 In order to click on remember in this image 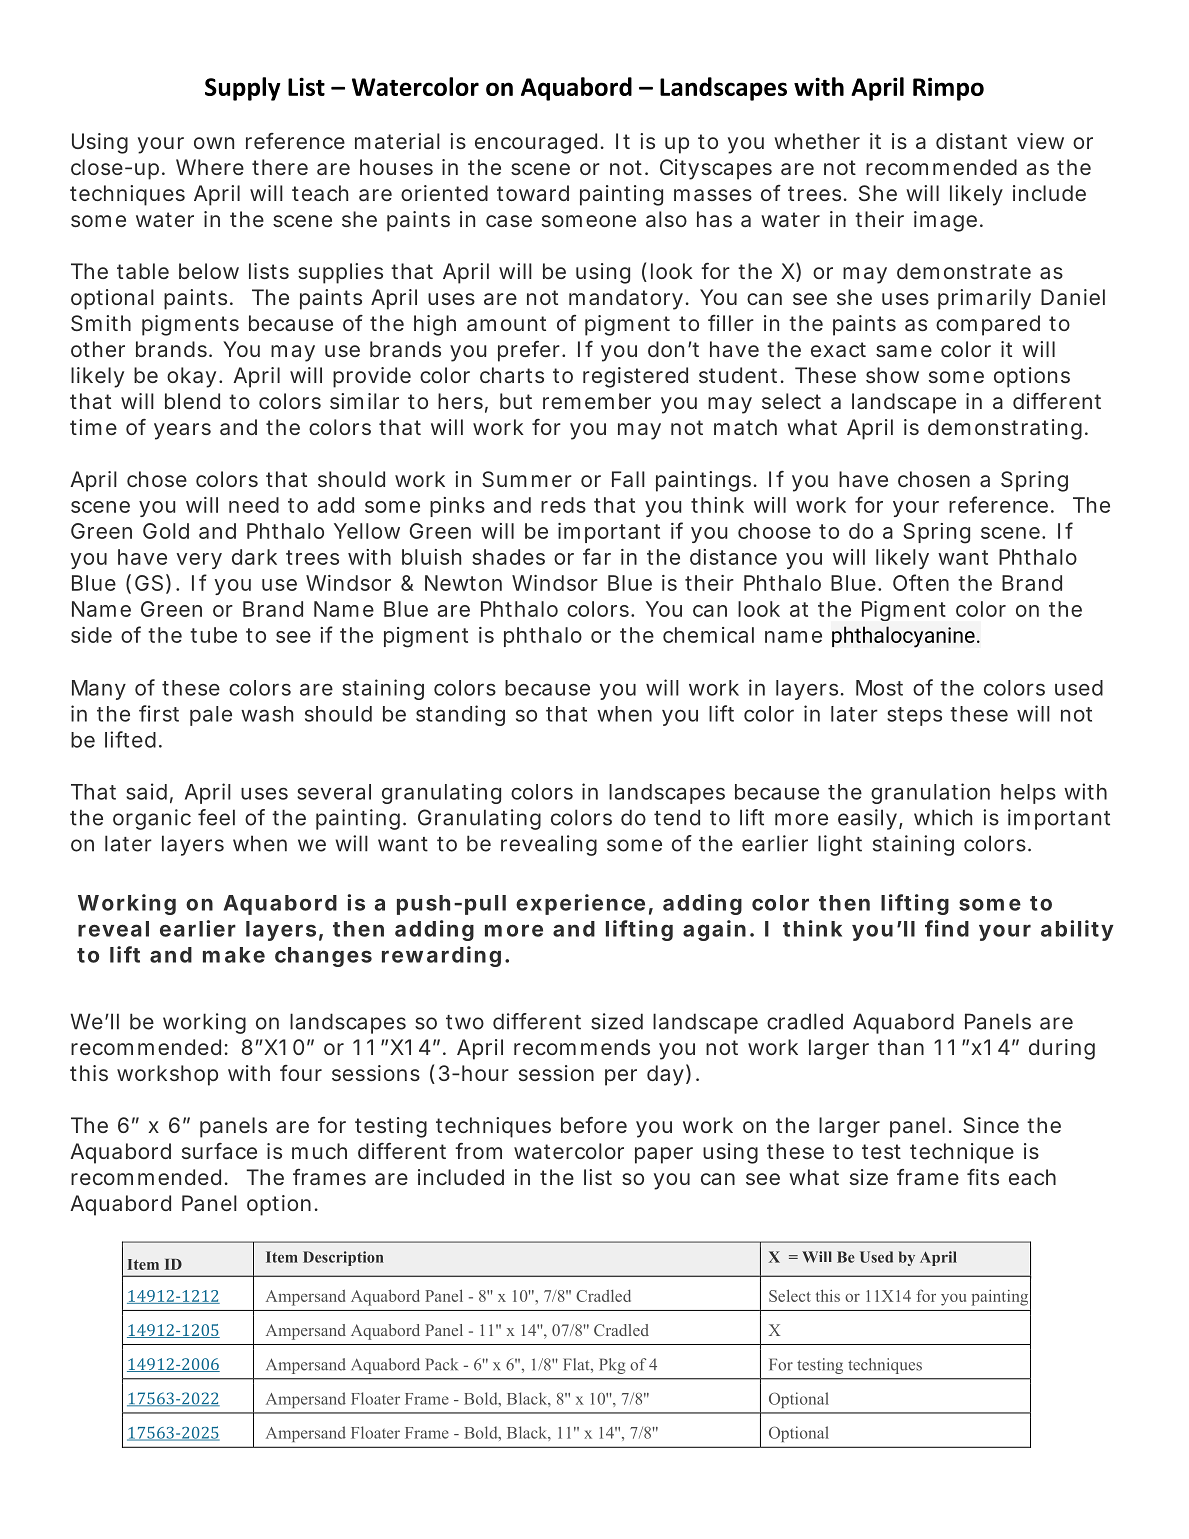, I will do `click(597, 401)`.
